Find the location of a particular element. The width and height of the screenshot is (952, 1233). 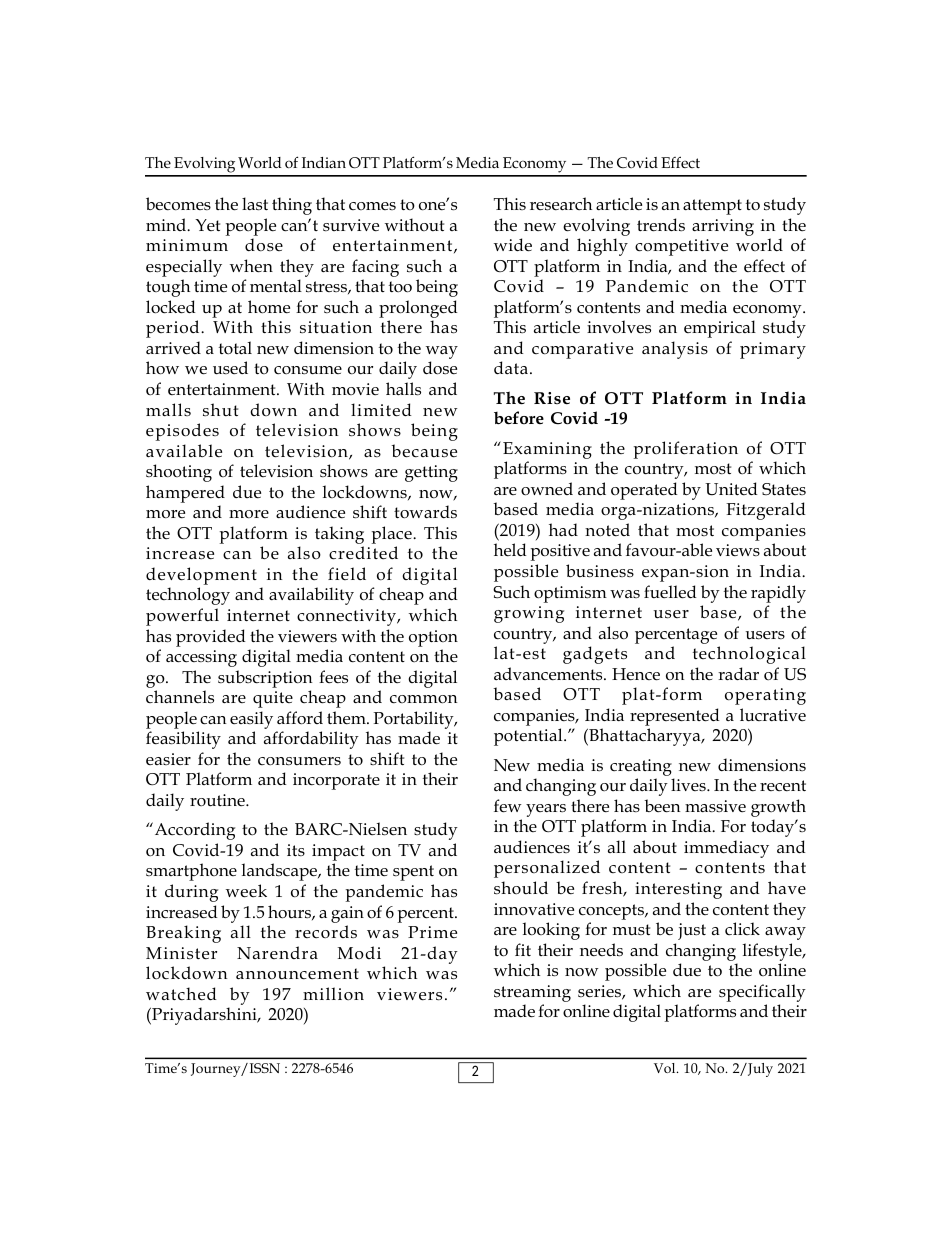

arriving is located at coordinates (723, 227).
